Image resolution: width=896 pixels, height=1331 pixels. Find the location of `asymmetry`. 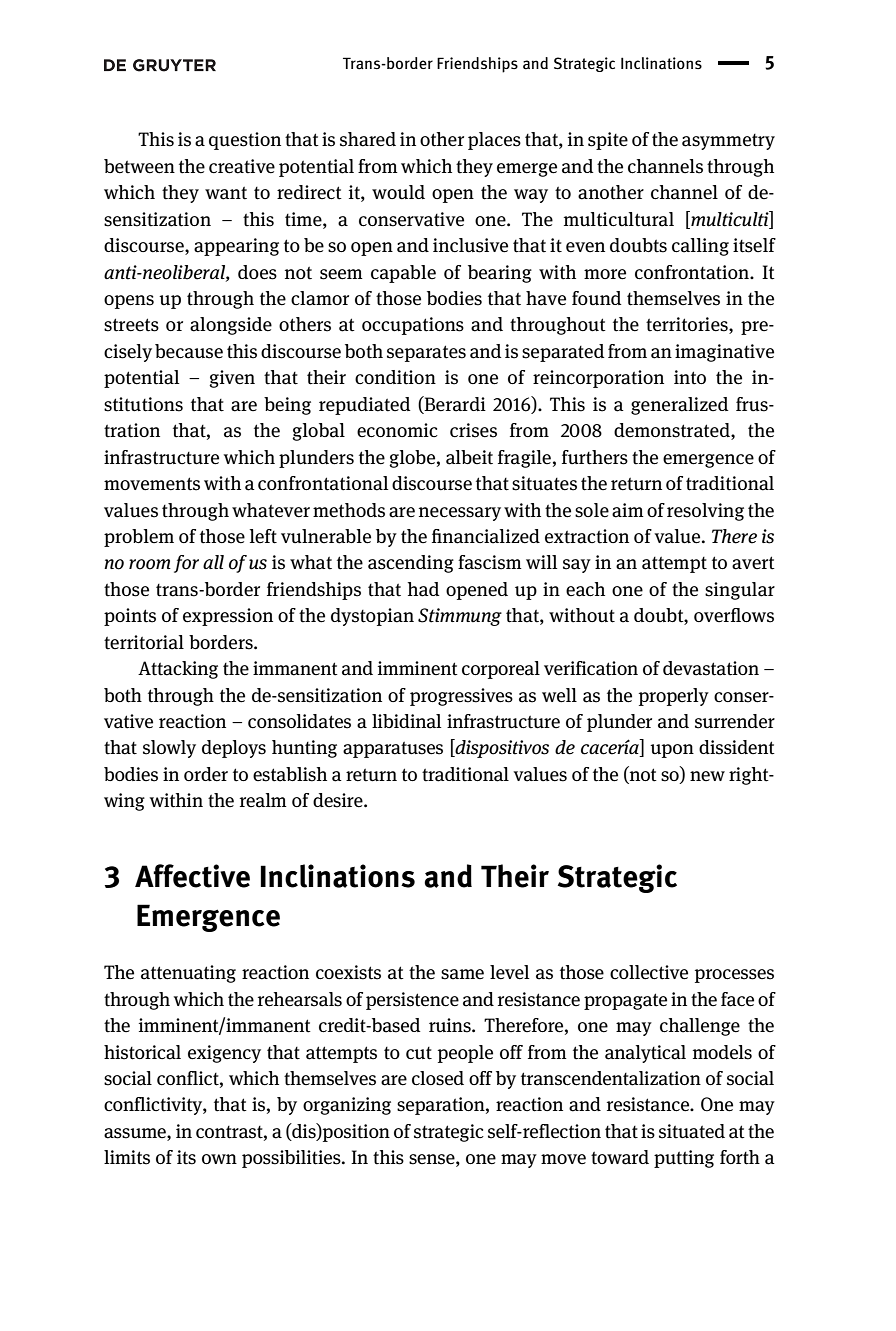

asymmetry is located at coordinates (728, 142).
